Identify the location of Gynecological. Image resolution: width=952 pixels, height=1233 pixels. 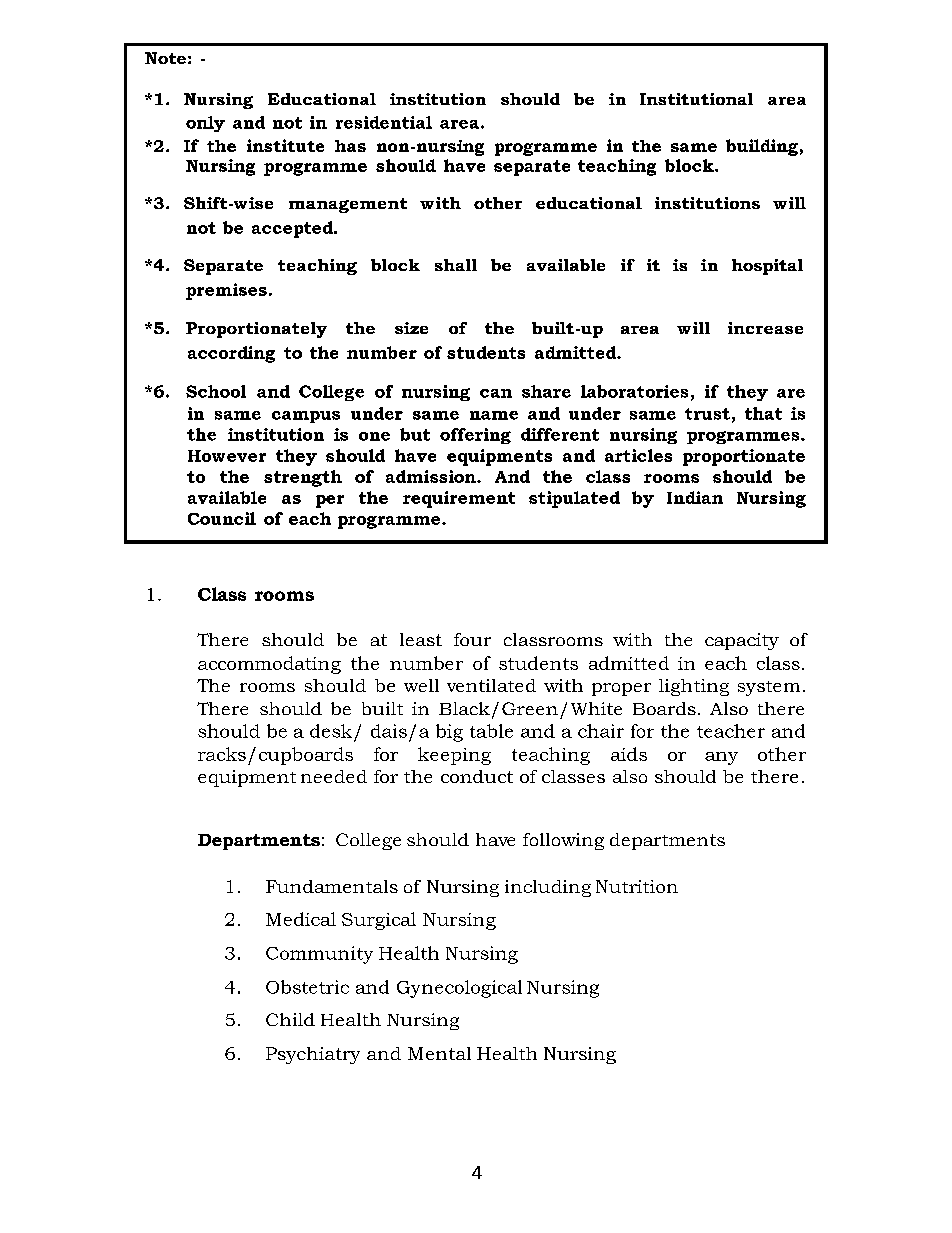
(459, 989).
